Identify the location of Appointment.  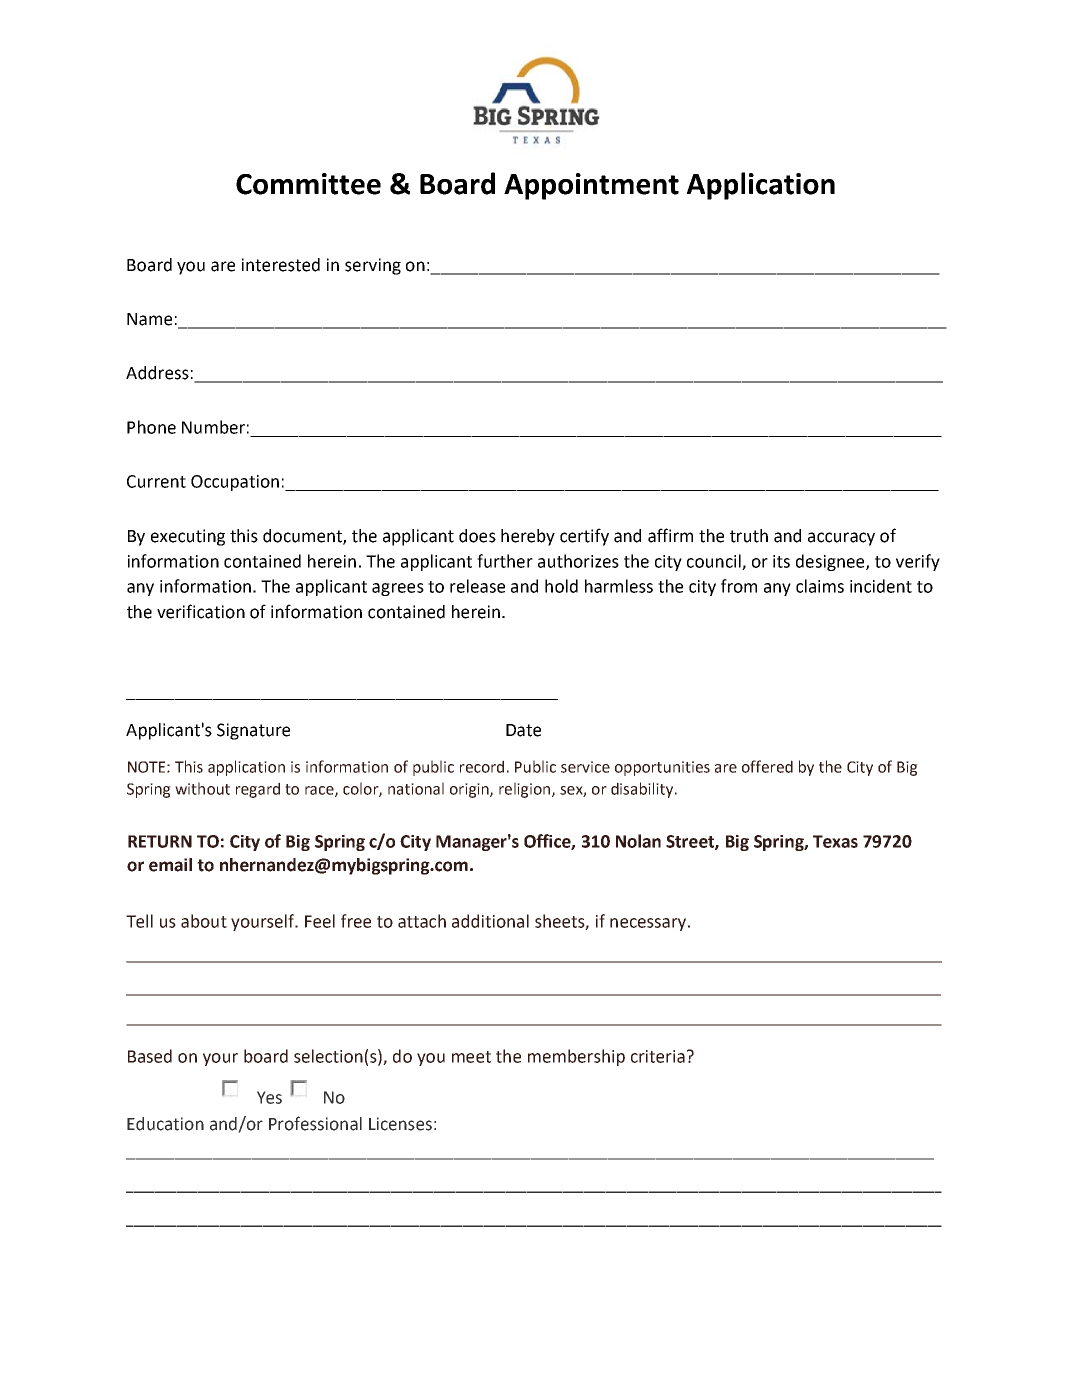
(591, 186).
